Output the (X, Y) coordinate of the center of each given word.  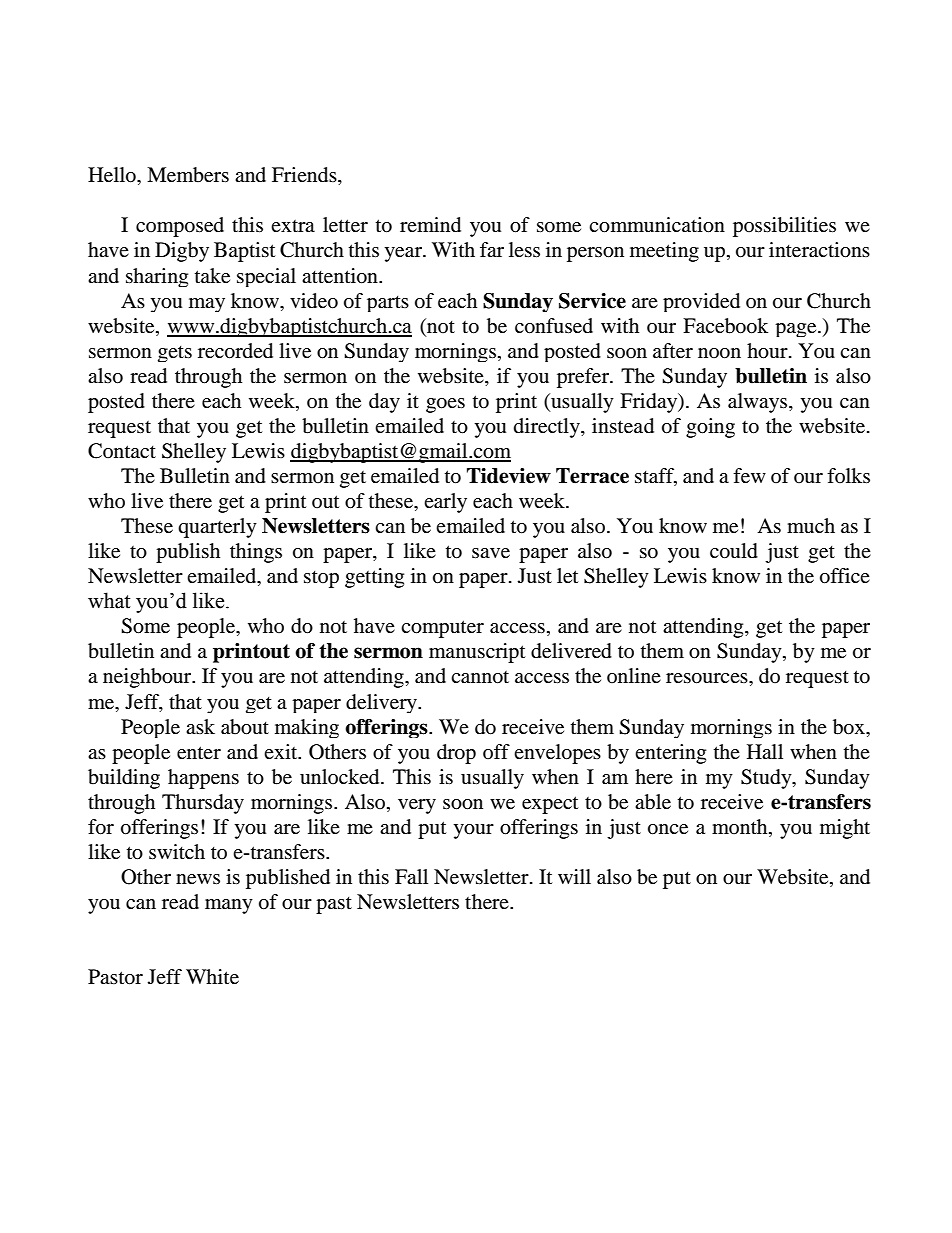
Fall (411, 876)
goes (445, 405)
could (734, 551)
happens (203, 779)
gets (175, 354)
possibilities (784, 227)
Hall (765, 751)
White (212, 977)
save (491, 553)
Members (188, 175)
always (759, 403)
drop (456, 754)
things (256, 553)
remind (430, 225)
